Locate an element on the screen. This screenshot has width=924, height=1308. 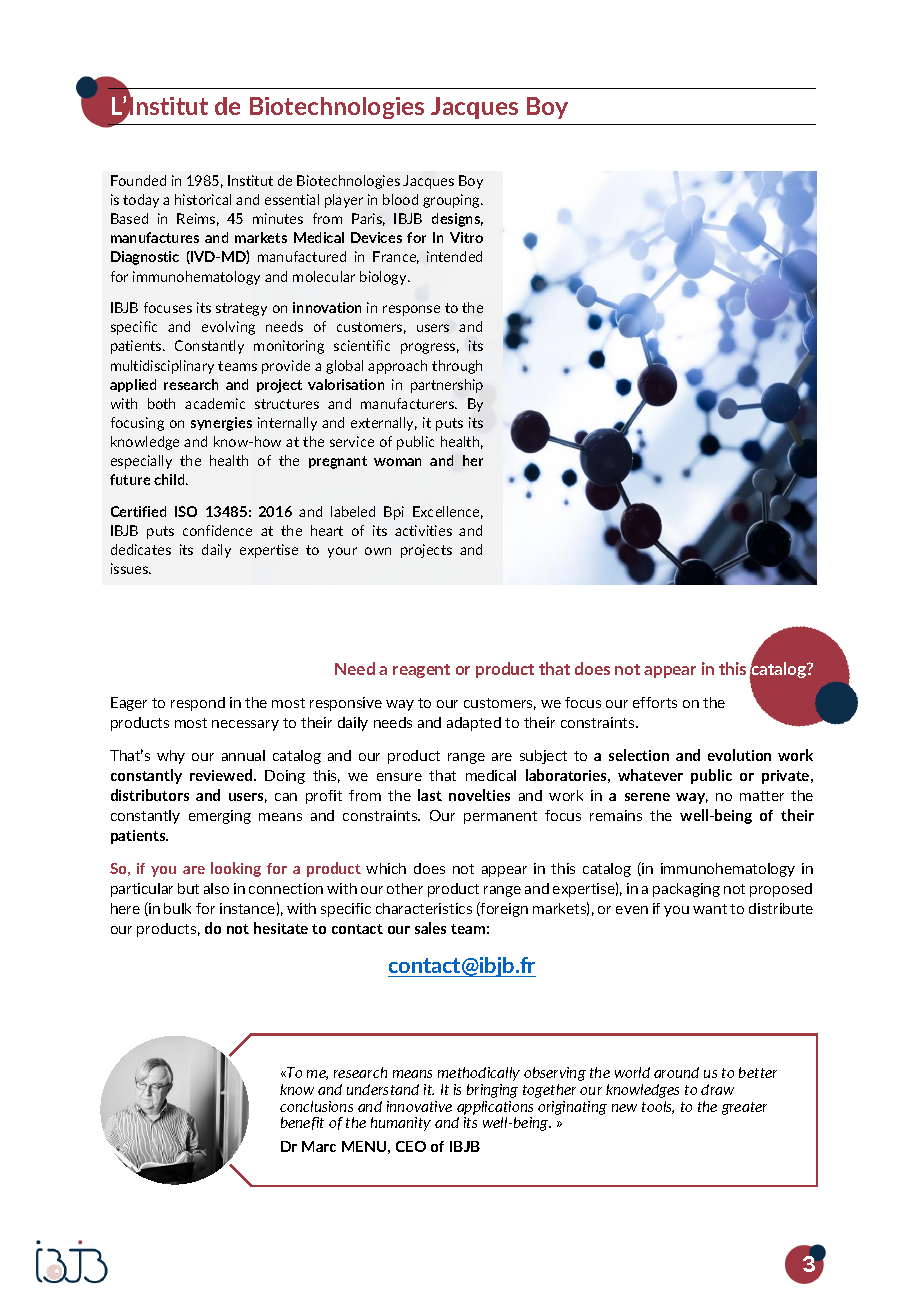
efforts is located at coordinates (655, 702).
